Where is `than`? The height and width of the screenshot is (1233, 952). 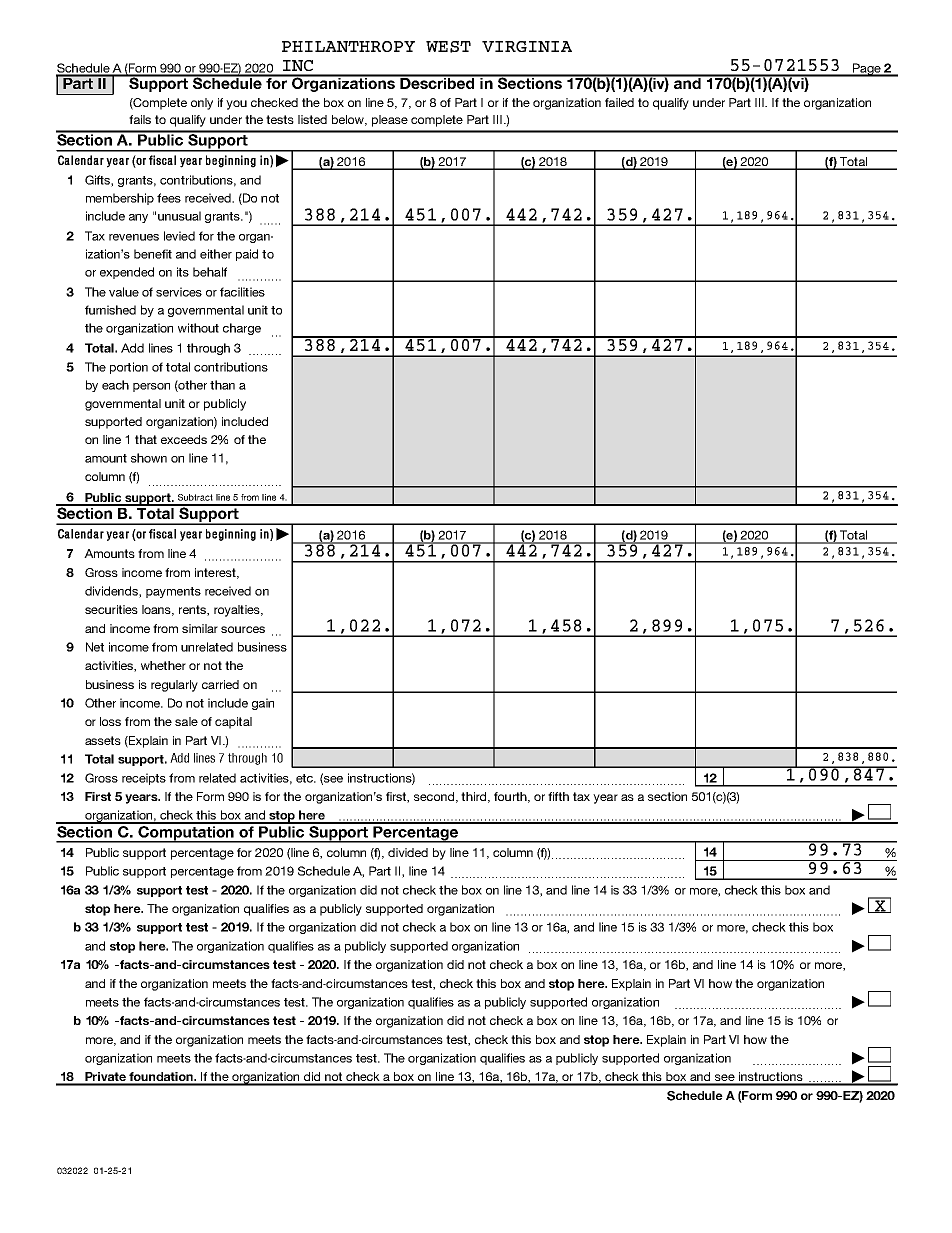
than is located at coordinates (222, 385).
